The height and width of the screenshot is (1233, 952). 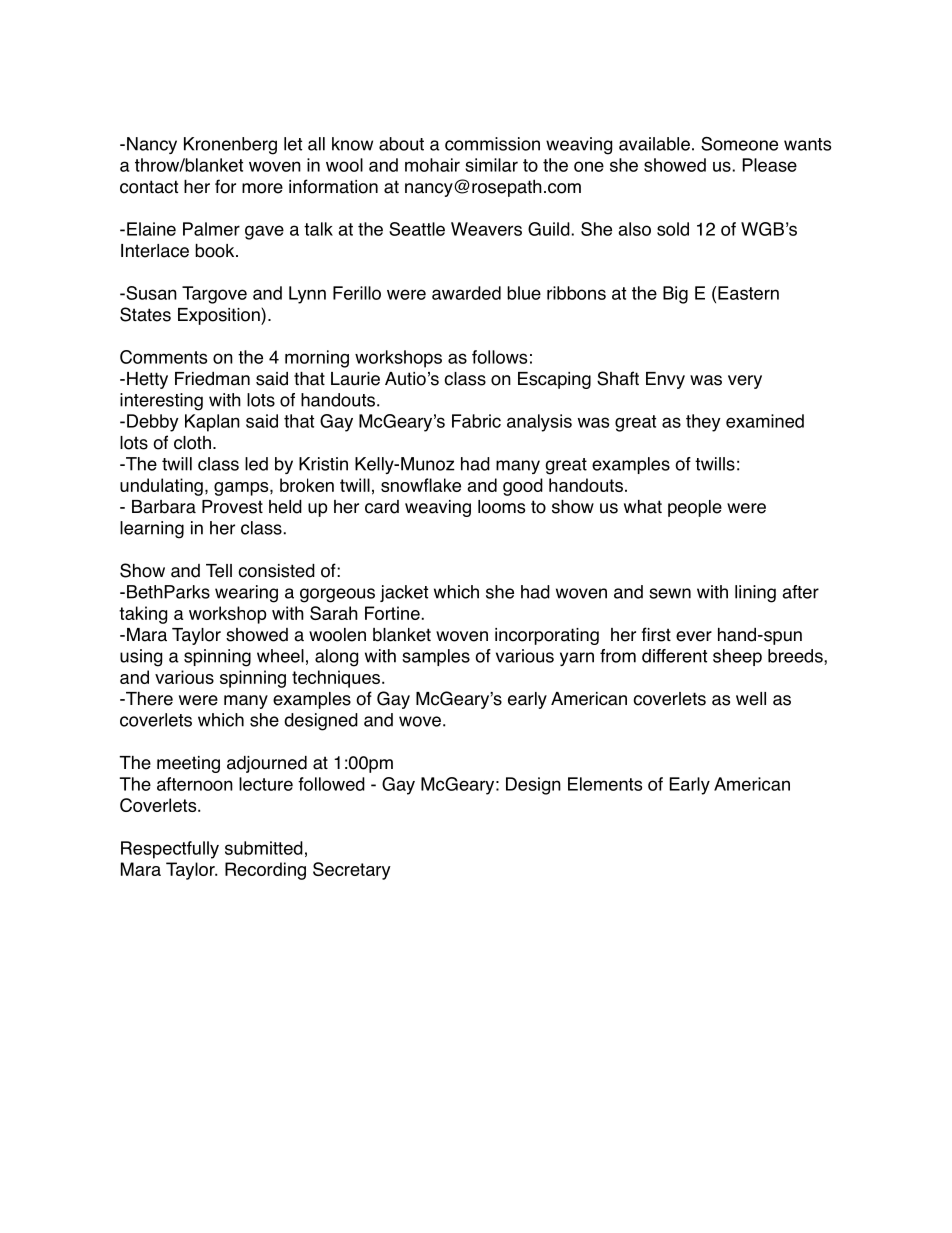 What do you see at coordinates (491, 165) in the screenshot?
I see `similar` at bounding box center [491, 165].
